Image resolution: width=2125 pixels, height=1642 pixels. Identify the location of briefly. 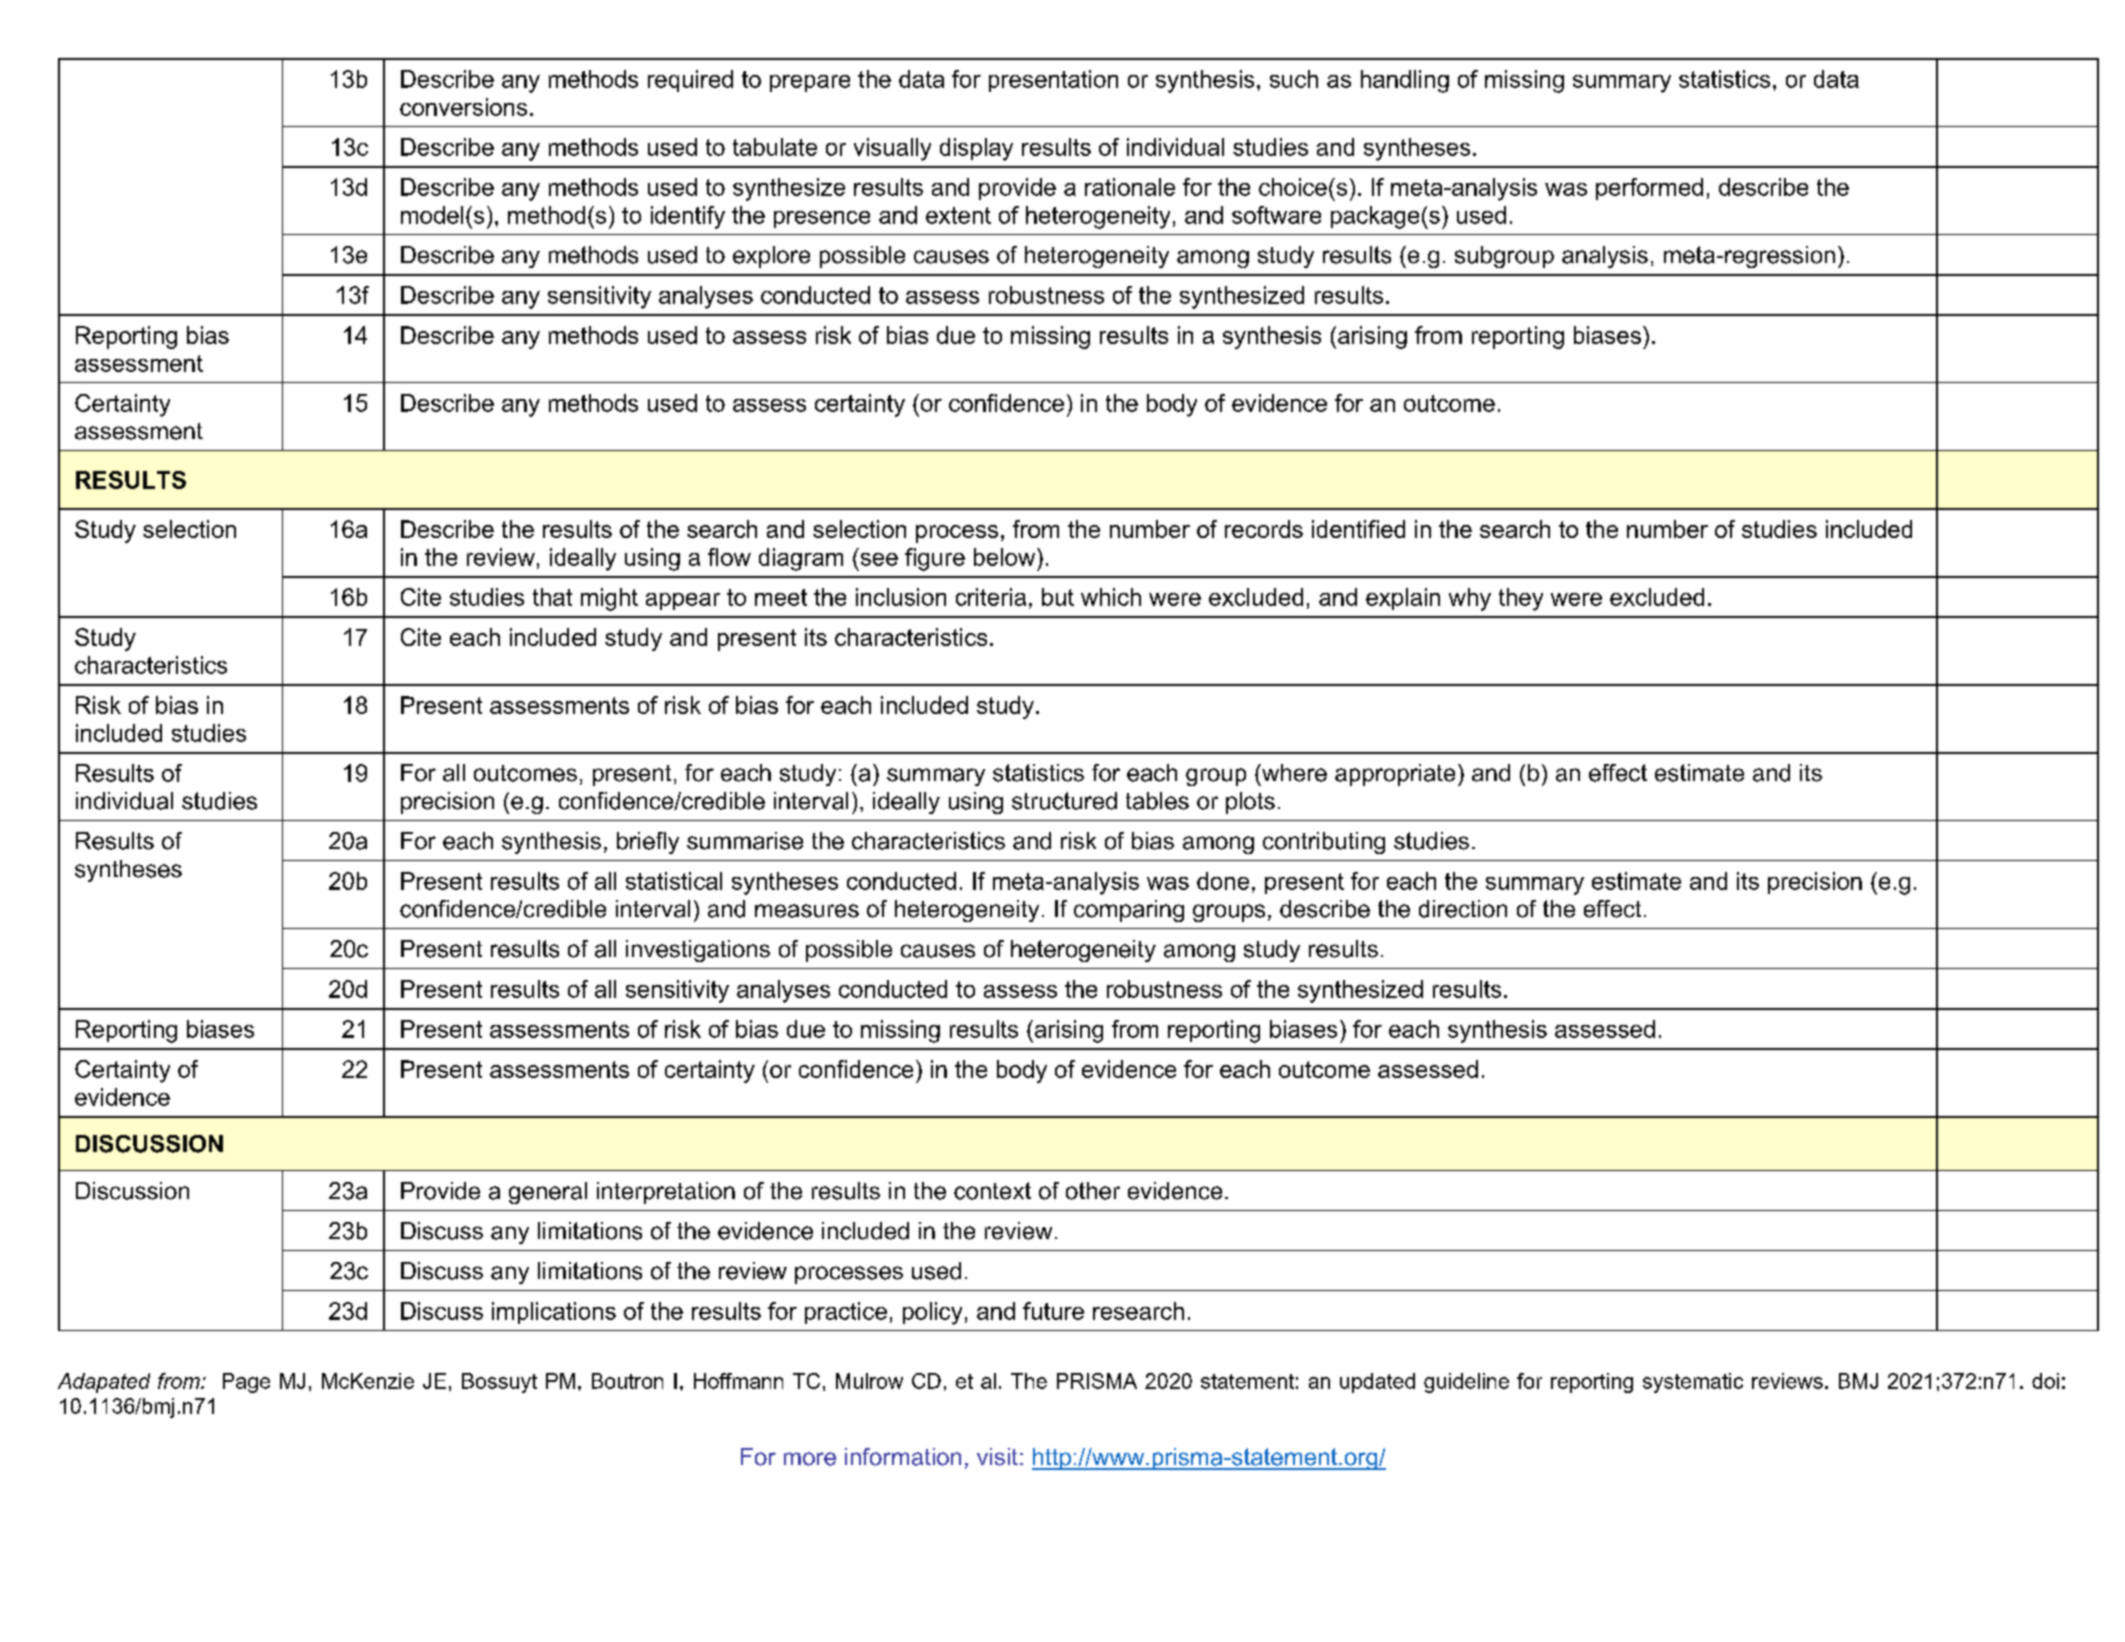
(648, 843).
